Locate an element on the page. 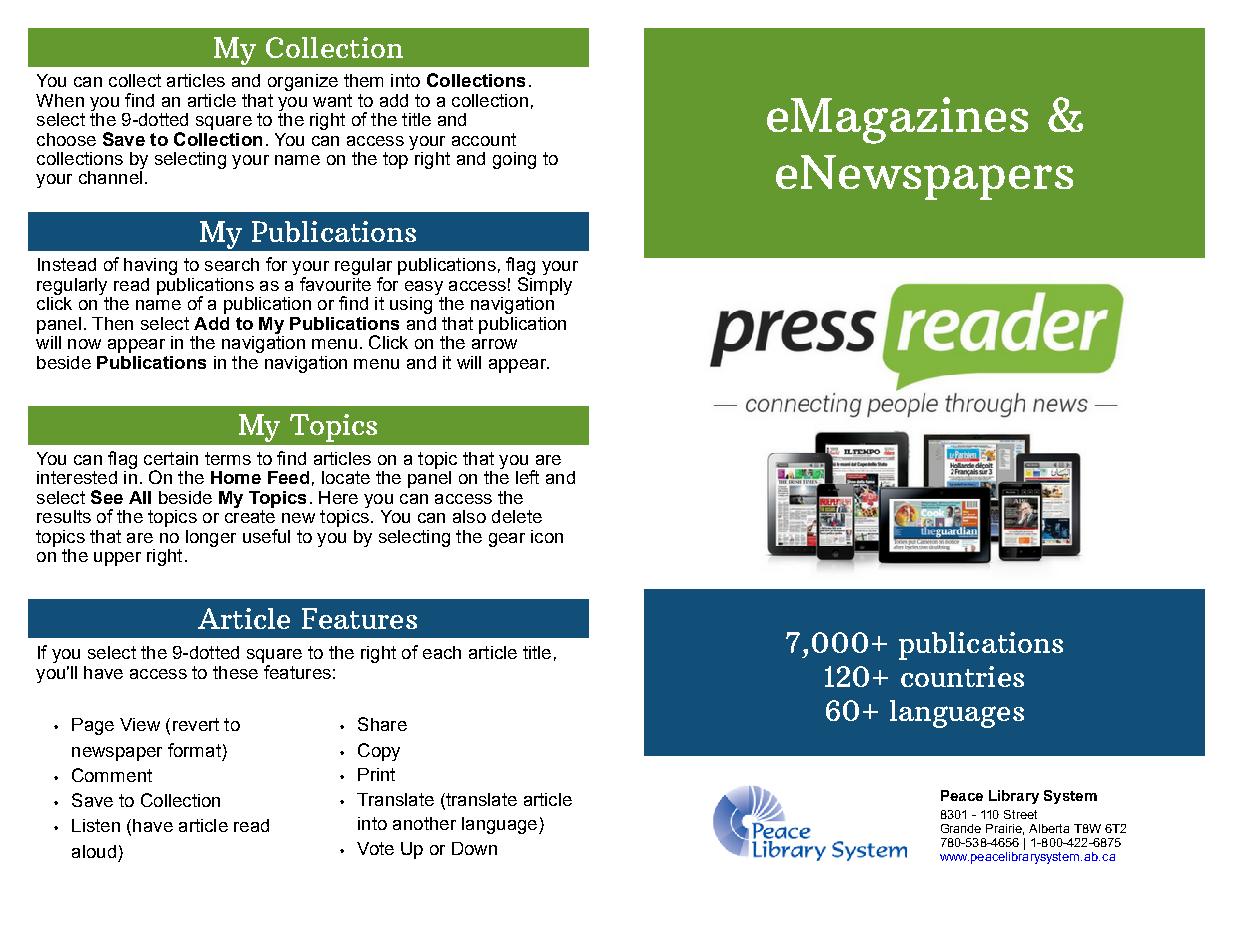 Image resolution: width=1233 pixels, height=952 pixels. Simply is located at coordinates (545, 286).
